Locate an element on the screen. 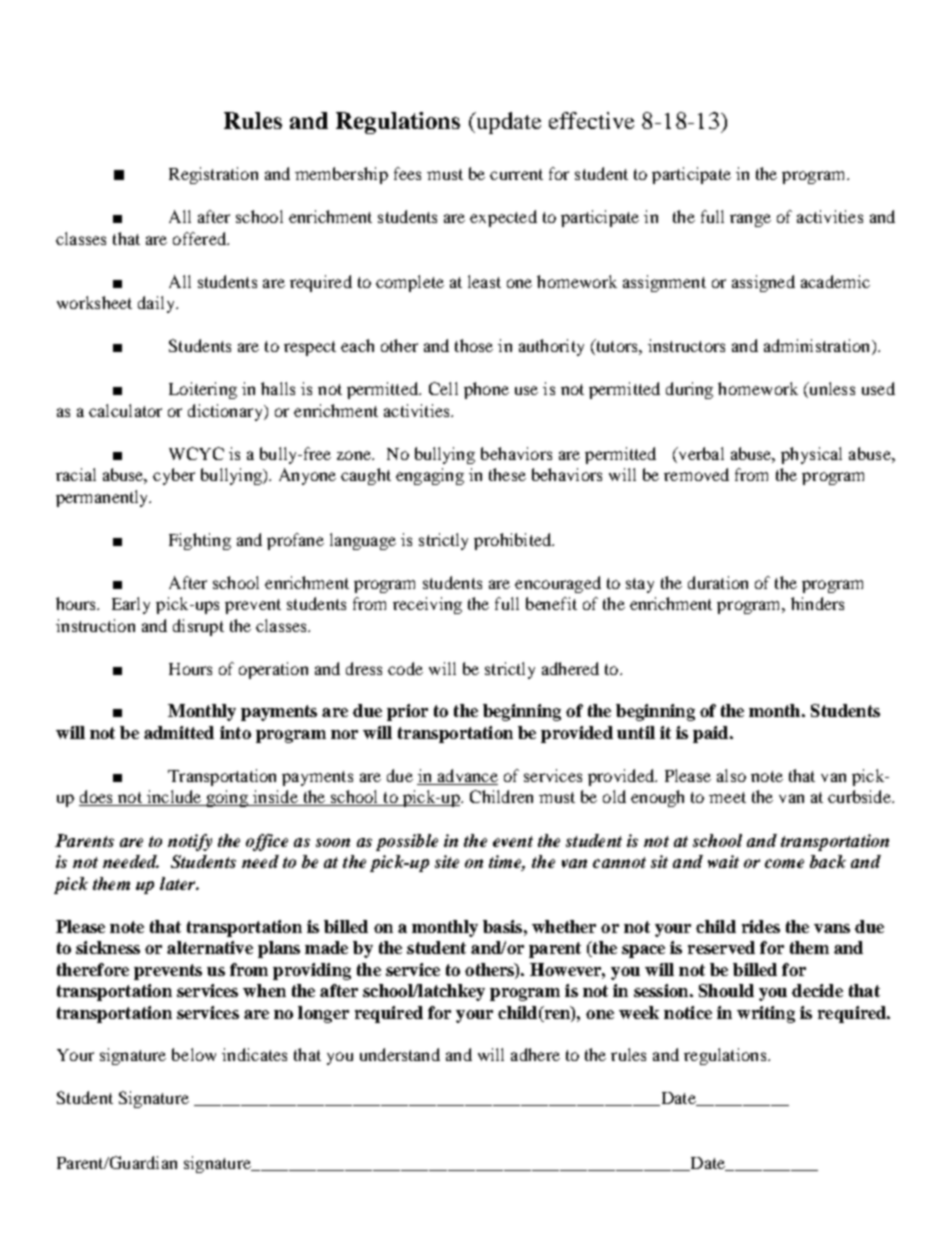 Image resolution: width=952 pixels, height=1233 pixels. those is located at coordinates (474, 345).
